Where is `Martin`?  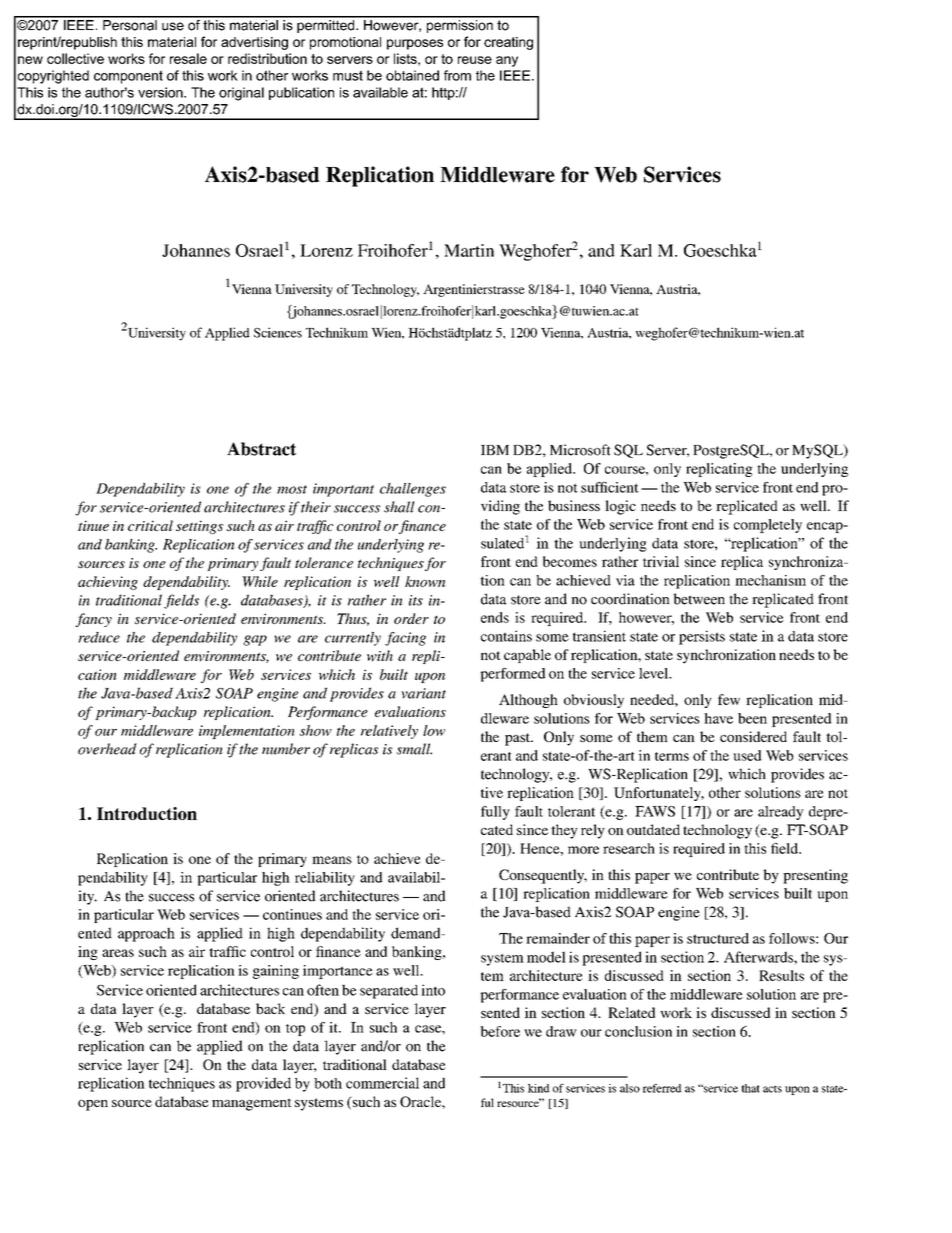
Martin is located at coordinates (469, 250).
